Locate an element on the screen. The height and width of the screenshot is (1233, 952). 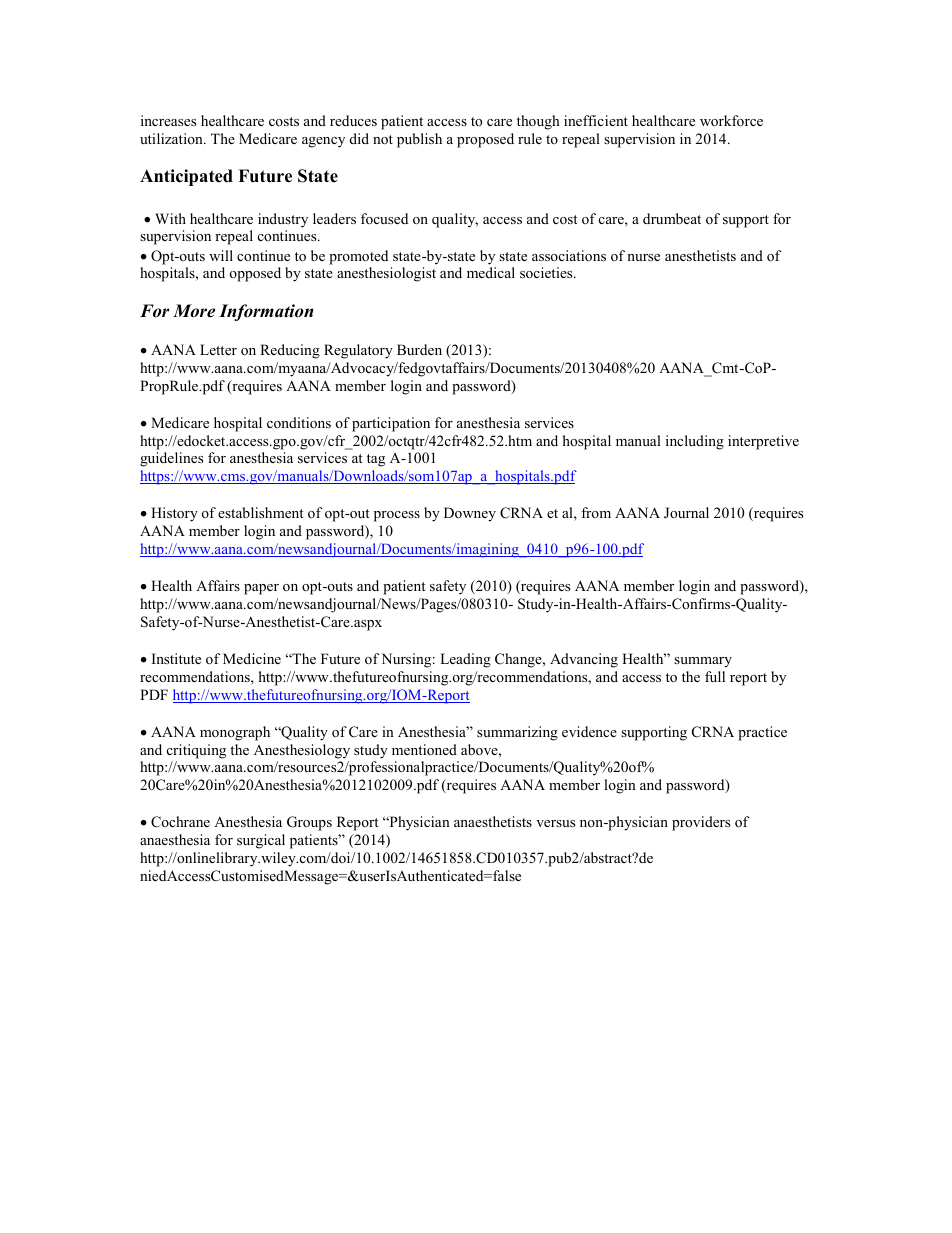
proposed is located at coordinates (485, 140).
